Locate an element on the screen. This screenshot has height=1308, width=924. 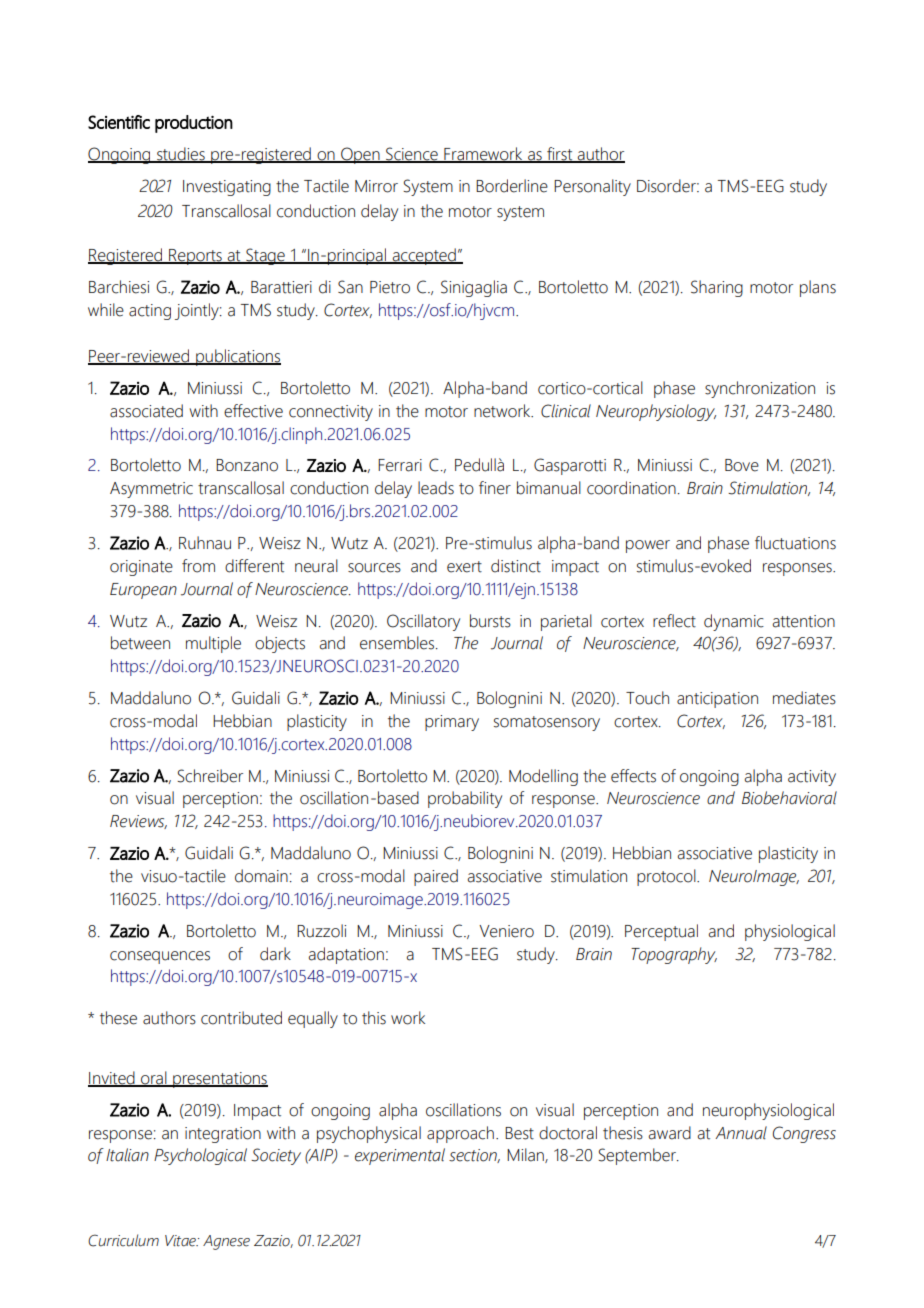
Personality is located at coordinates (592, 187).
